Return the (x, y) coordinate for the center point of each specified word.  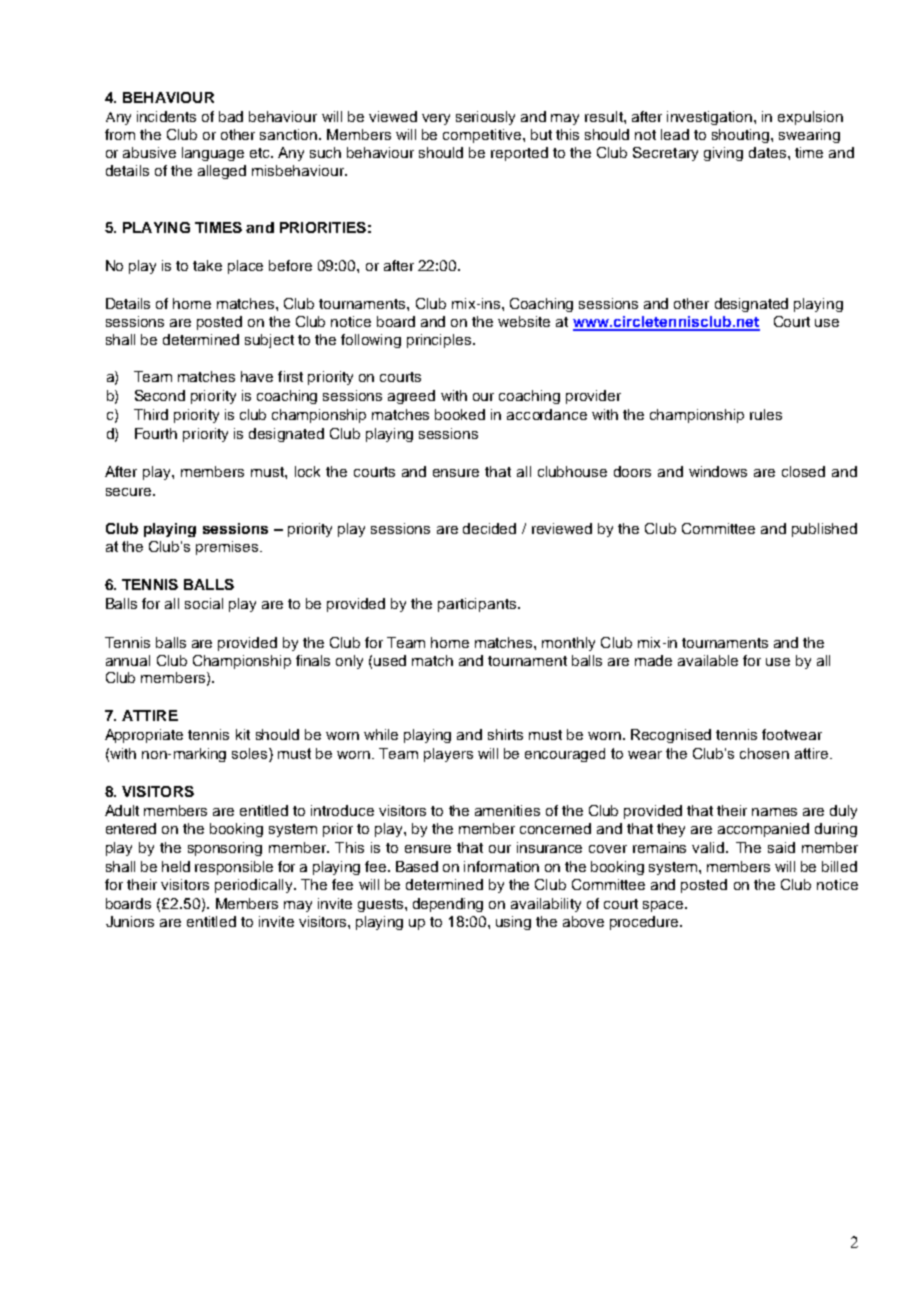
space (664, 906)
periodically (255, 886)
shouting (742, 136)
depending (448, 905)
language (213, 154)
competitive (483, 136)
